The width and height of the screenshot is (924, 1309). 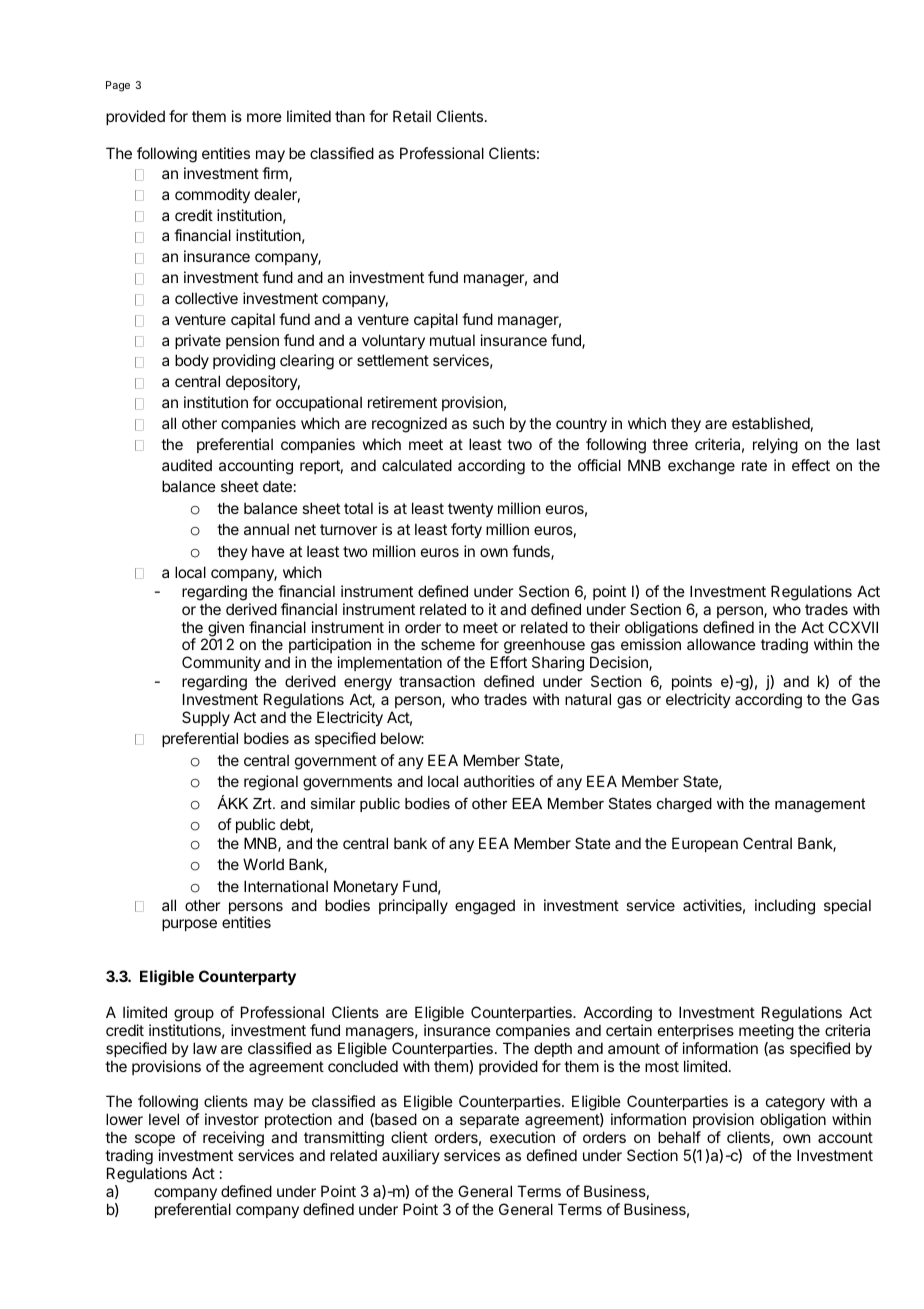 What do you see at coordinates (264, 117) in the screenshot?
I see `more` at bounding box center [264, 117].
